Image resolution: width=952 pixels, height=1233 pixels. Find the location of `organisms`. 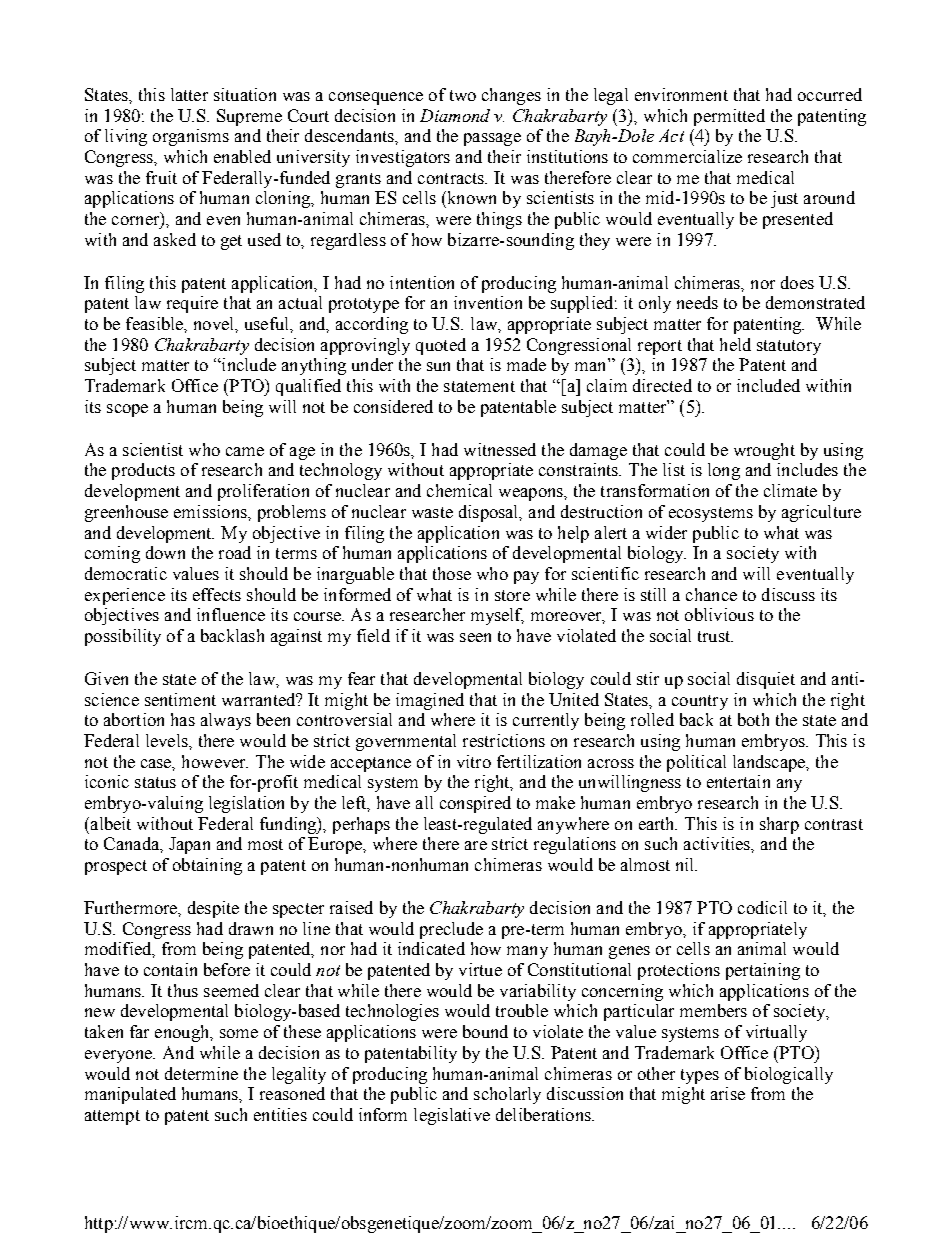

organisms is located at coordinates (191, 137).
